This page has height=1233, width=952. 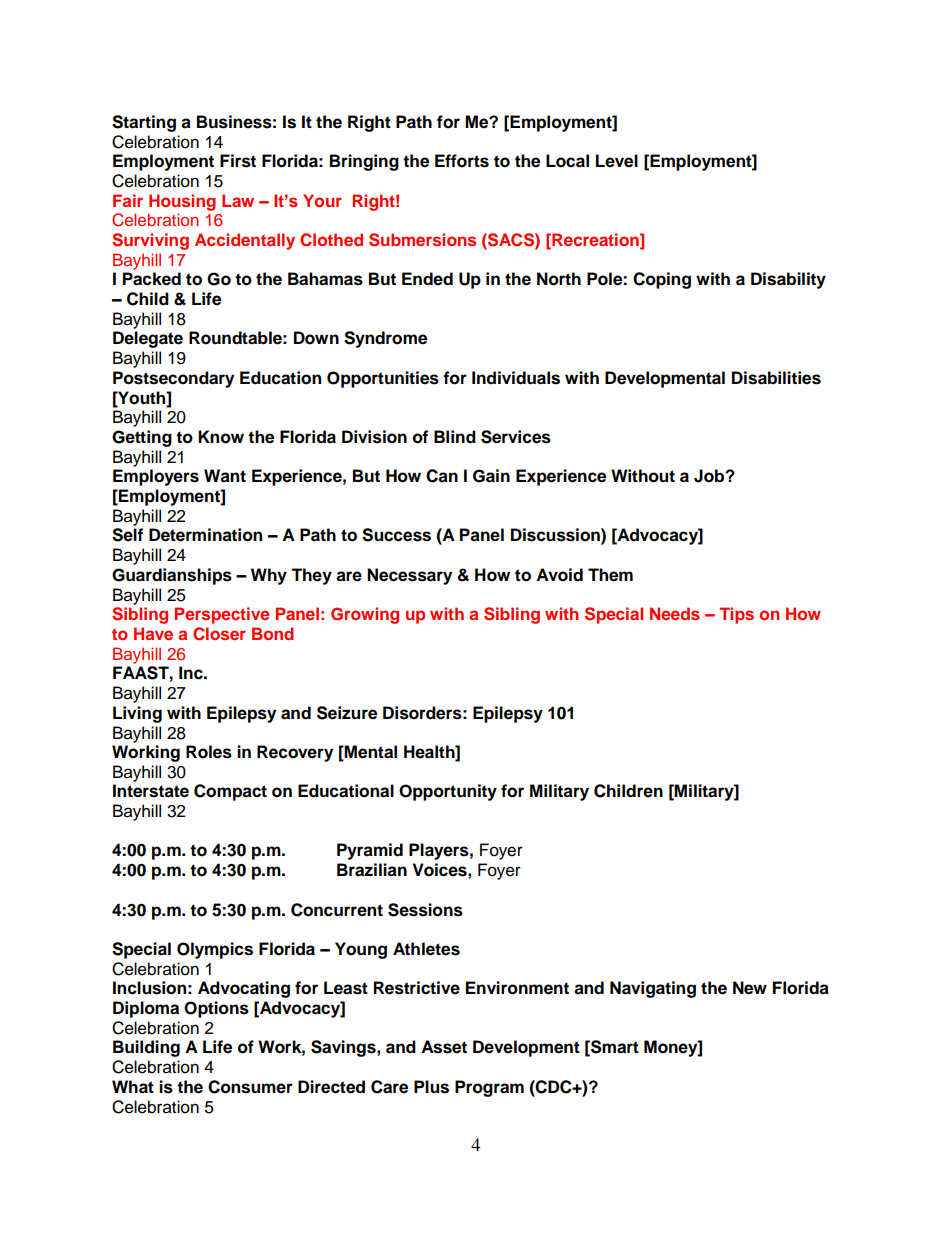 What do you see at coordinates (776, 378) in the page?
I see `Disabilities` at bounding box center [776, 378].
